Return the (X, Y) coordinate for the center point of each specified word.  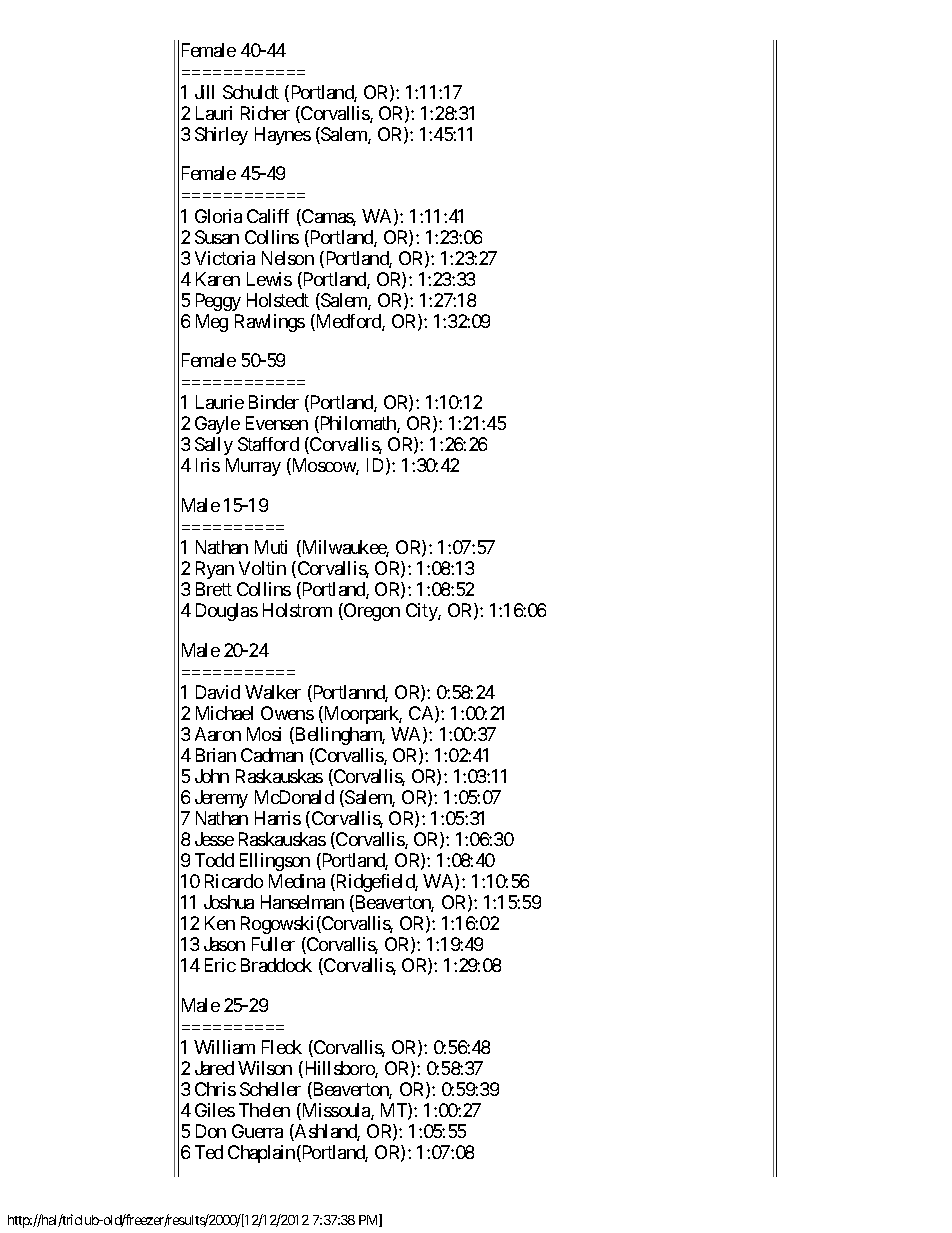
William (224, 1047)
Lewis (269, 279)
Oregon (371, 612)
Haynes (283, 136)
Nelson (288, 258)
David (218, 692)
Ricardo (234, 881)
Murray (253, 467)
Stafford (268, 444)
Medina (297, 881)
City (422, 612)
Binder (274, 402)
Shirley (221, 136)
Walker (273, 692)
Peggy (218, 302)
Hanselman (302, 902)
